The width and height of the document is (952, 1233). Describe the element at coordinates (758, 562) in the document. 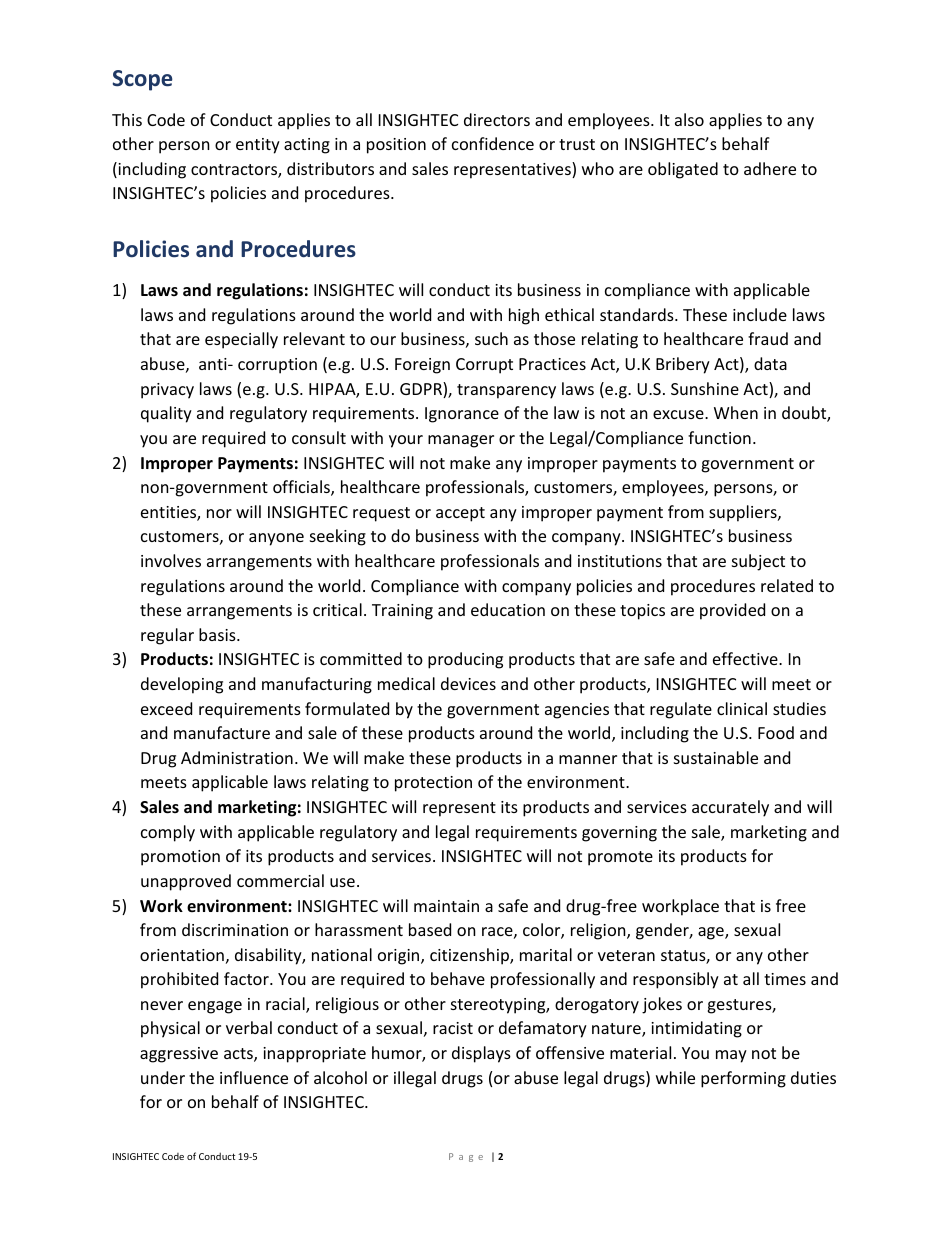

I see `subject` at that location.
